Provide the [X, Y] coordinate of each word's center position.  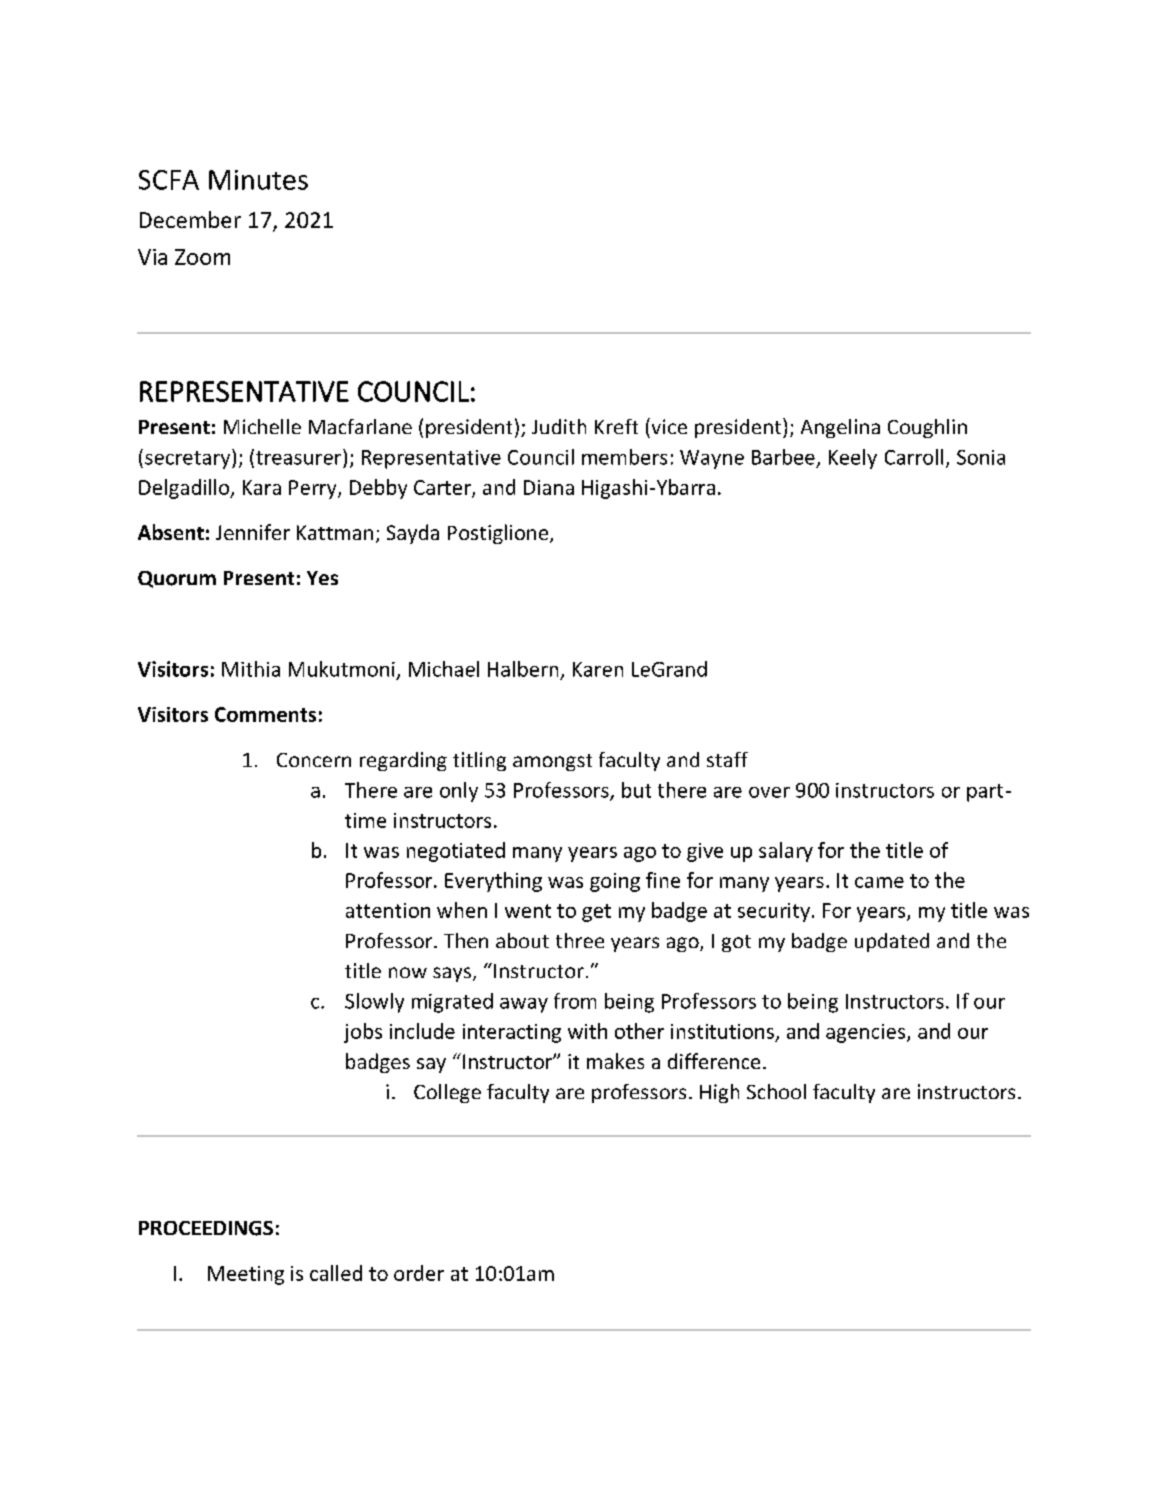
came [879, 882]
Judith [559, 426]
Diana [549, 487]
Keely [853, 459]
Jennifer [253, 532]
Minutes [258, 180]
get [596, 913]
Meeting [246, 1275]
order [419, 1273]
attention [388, 910]
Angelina [840, 428]
